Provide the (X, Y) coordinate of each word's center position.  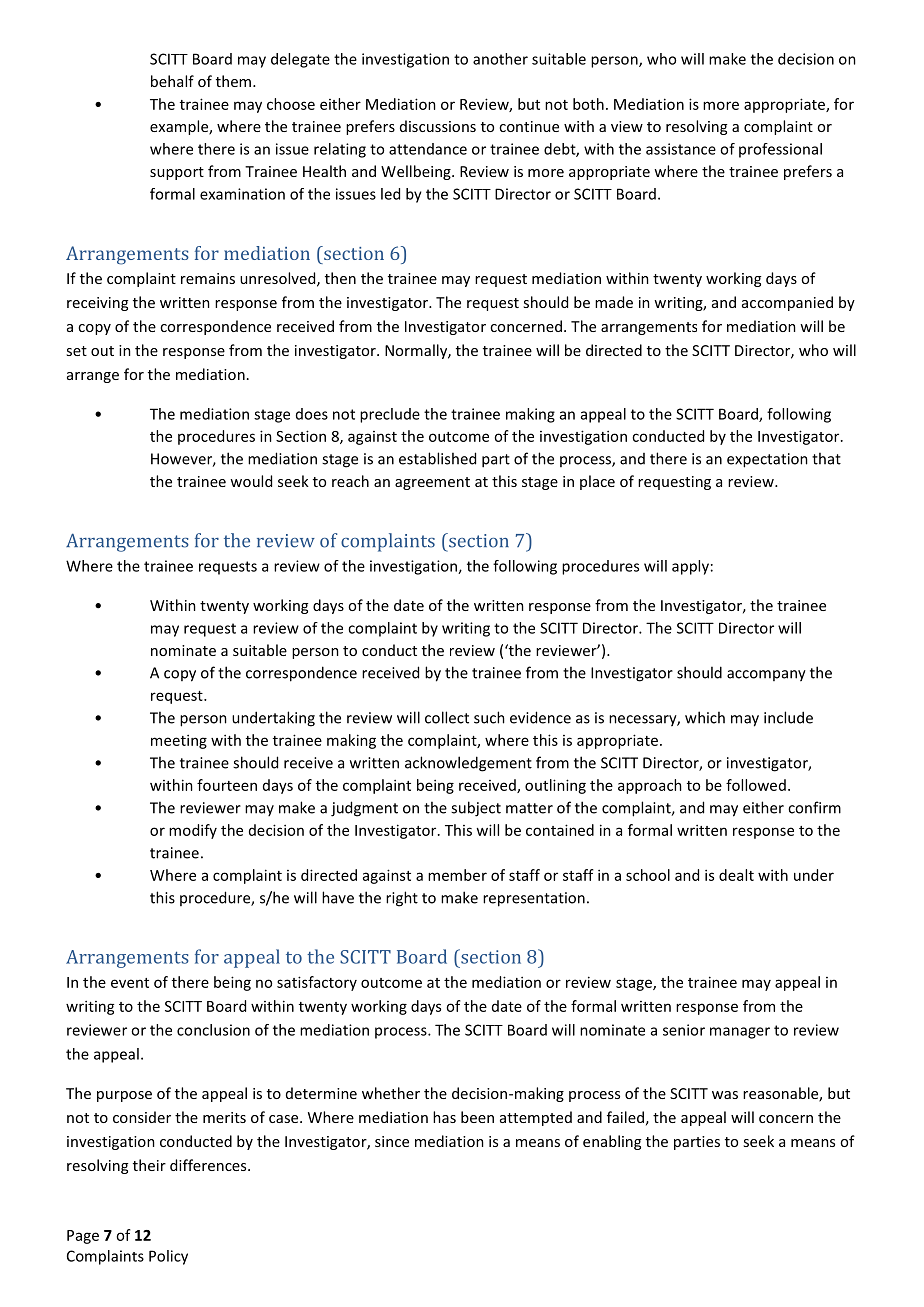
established (437, 458)
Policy (168, 1257)
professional (780, 150)
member (457, 875)
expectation (767, 460)
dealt (736, 875)
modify (193, 831)
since (392, 1141)
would (251, 481)
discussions (438, 126)
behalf (172, 81)
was (725, 1095)
